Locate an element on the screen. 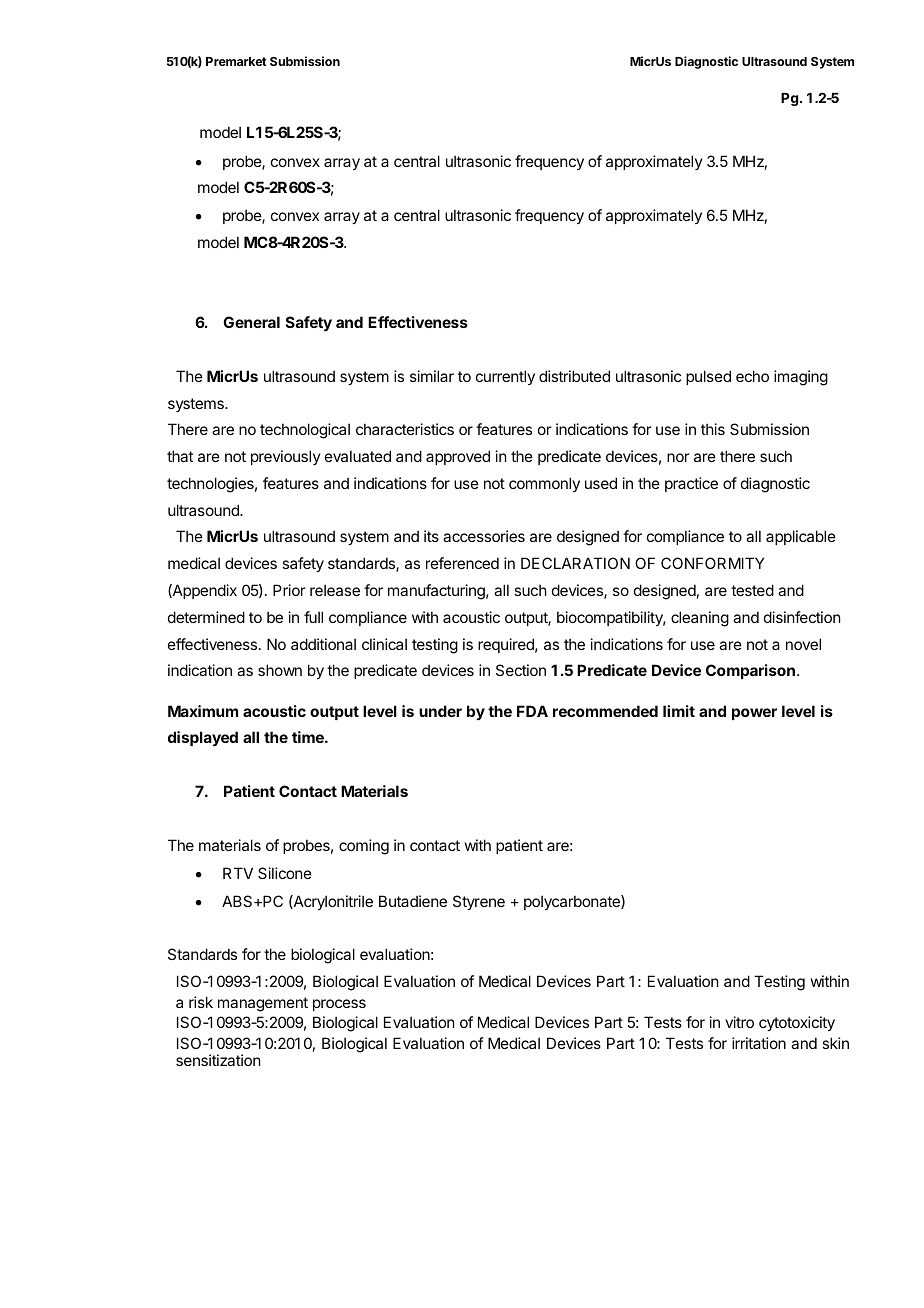 The image size is (924, 1308). sensitization is located at coordinates (218, 1060).
